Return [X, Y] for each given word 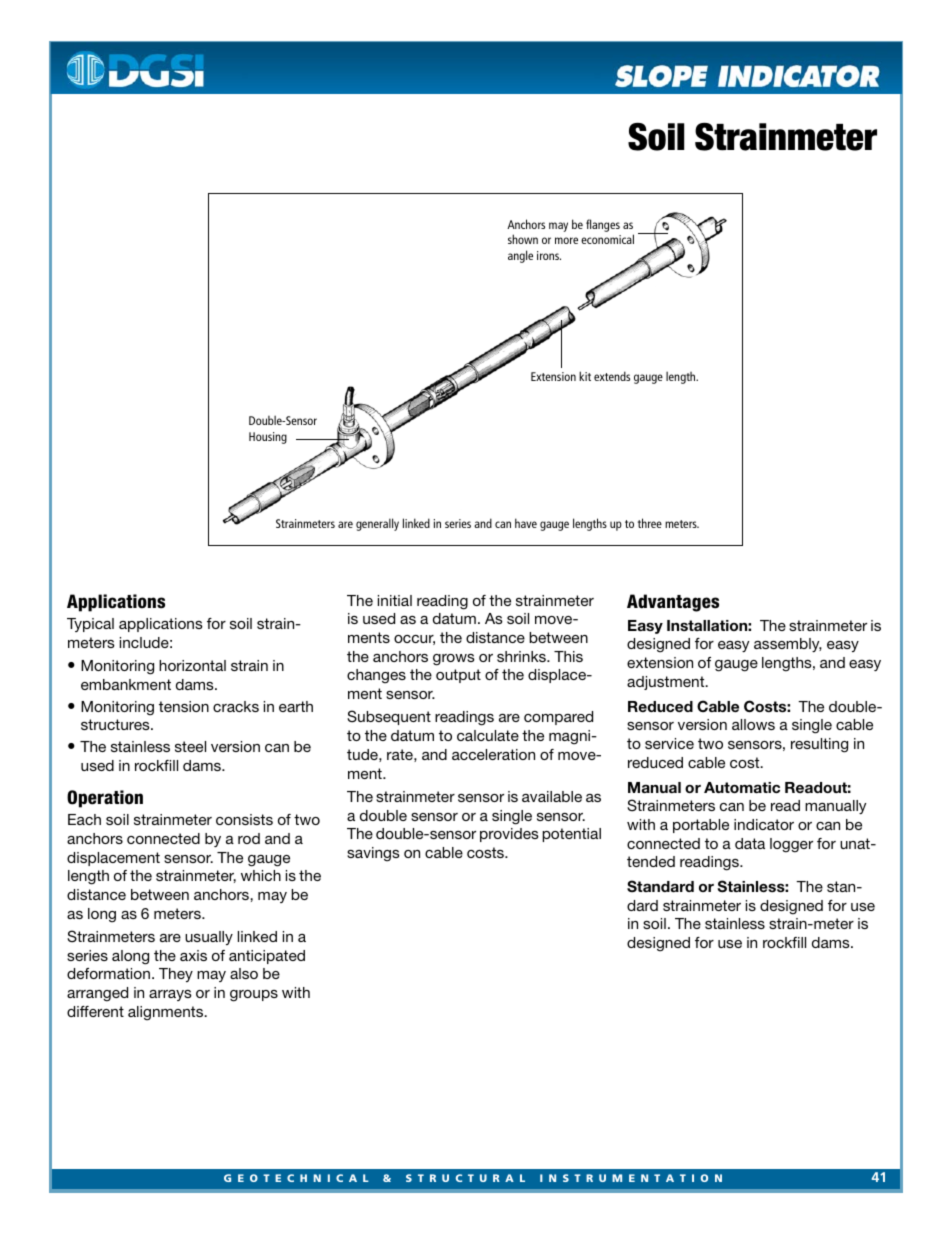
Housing [268, 438]
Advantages [673, 603]
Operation [105, 799]
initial [395, 600]
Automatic [742, 787]
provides [509, 835]
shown [523, 239]
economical [607, 239]
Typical [90, 625]
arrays [170, 995]
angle [520, 256]
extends [612, 376]
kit [585, 376]
